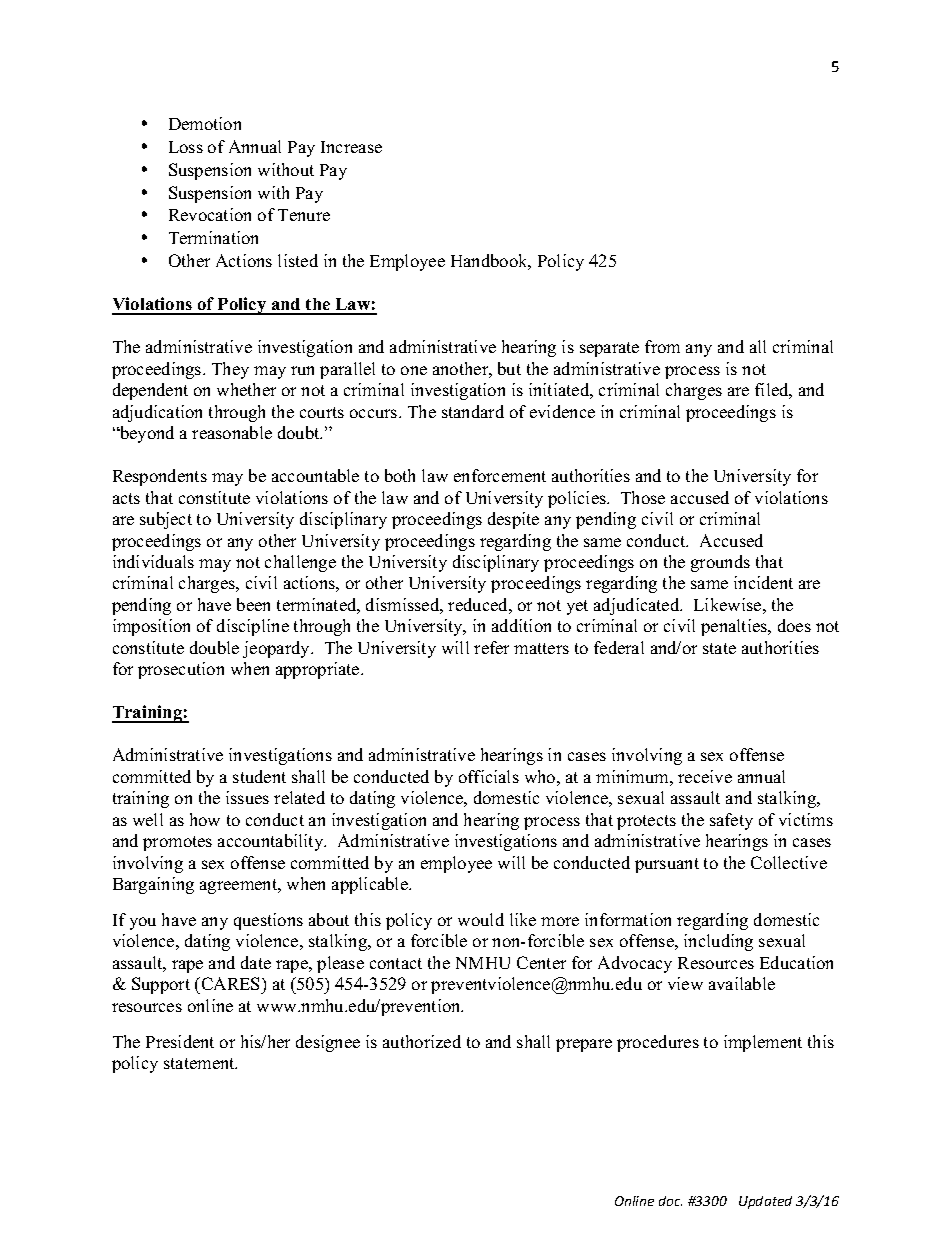 Image resolution: width=952 pixels, height=1233 pixels. I want to click on President, so click(180, 1041).
